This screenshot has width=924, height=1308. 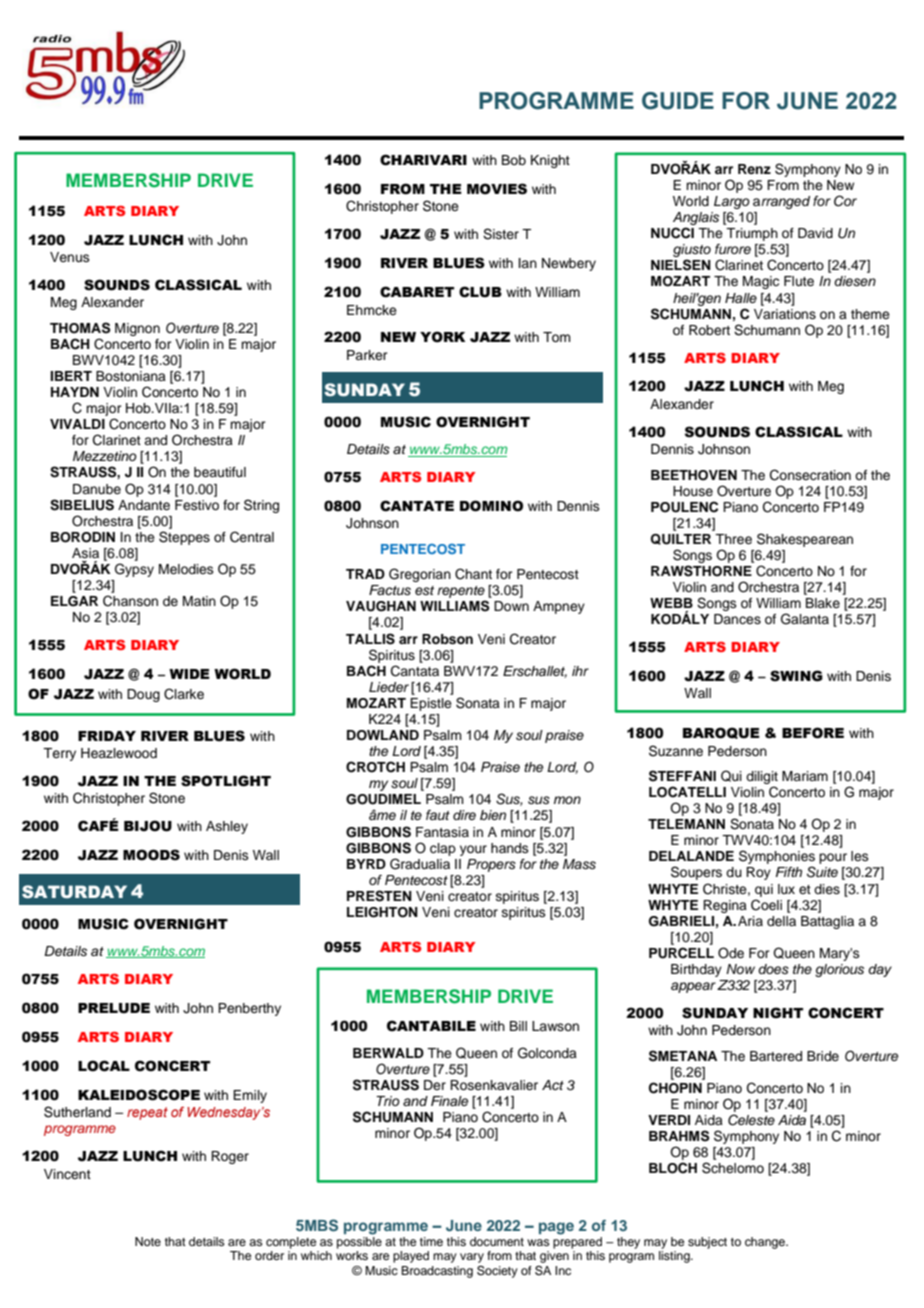 I want to click on Note, so click(x=148, y=1241).
